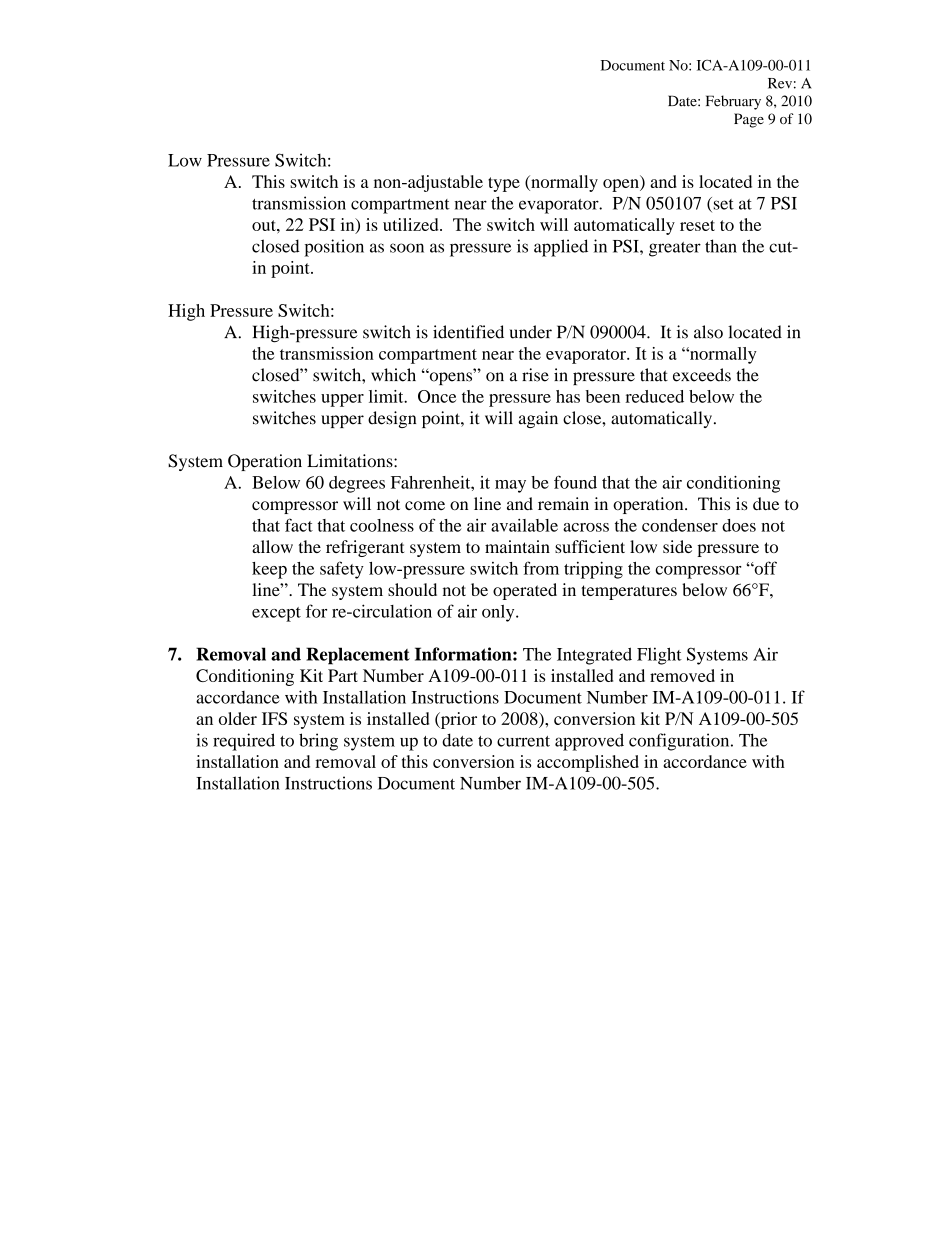  What do you see at coordinates (269, 570) in the screenshot?
I see `keep` at bounding box center [269, 570].
